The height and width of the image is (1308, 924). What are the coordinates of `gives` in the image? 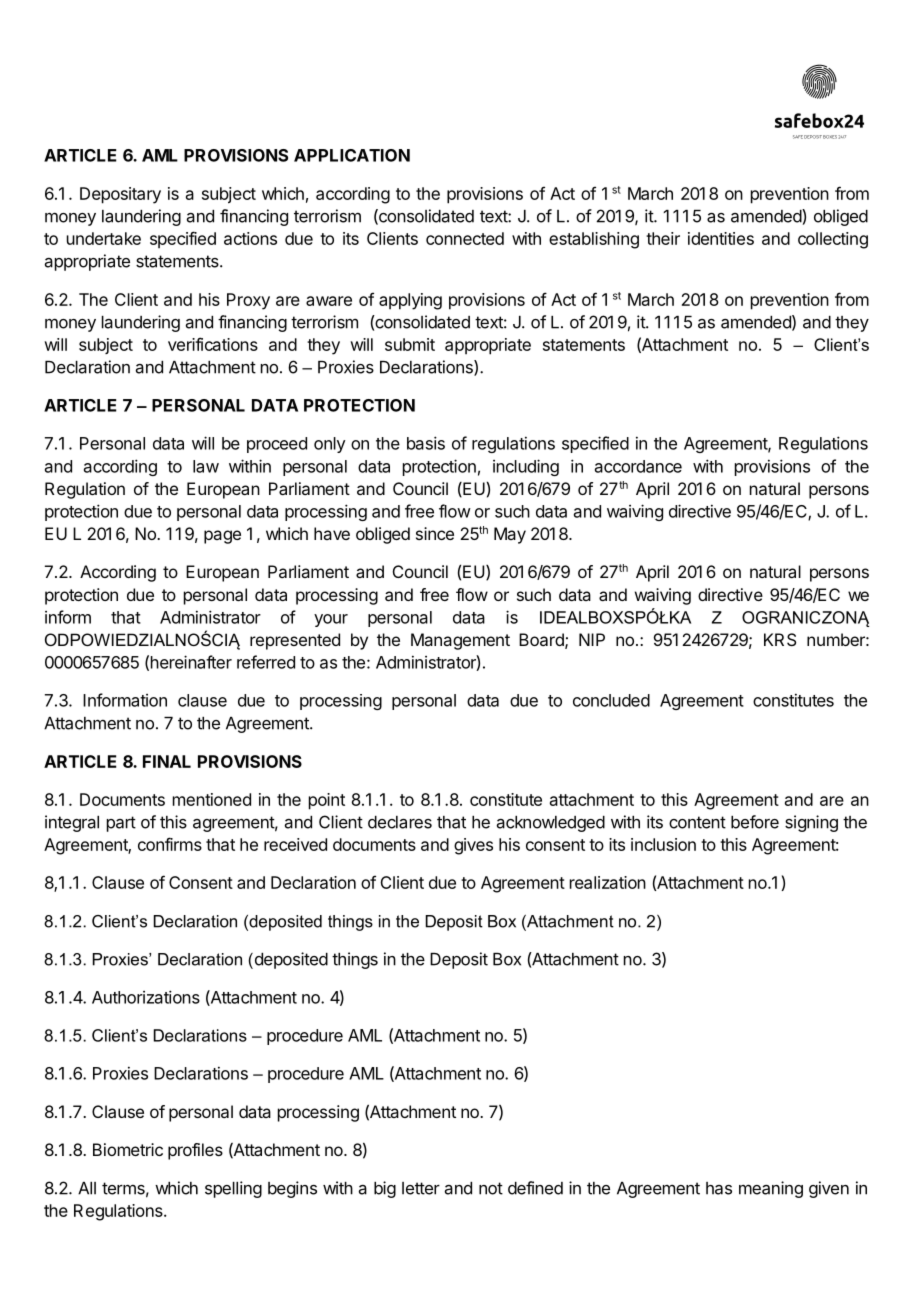 It's located at (473, 846).
